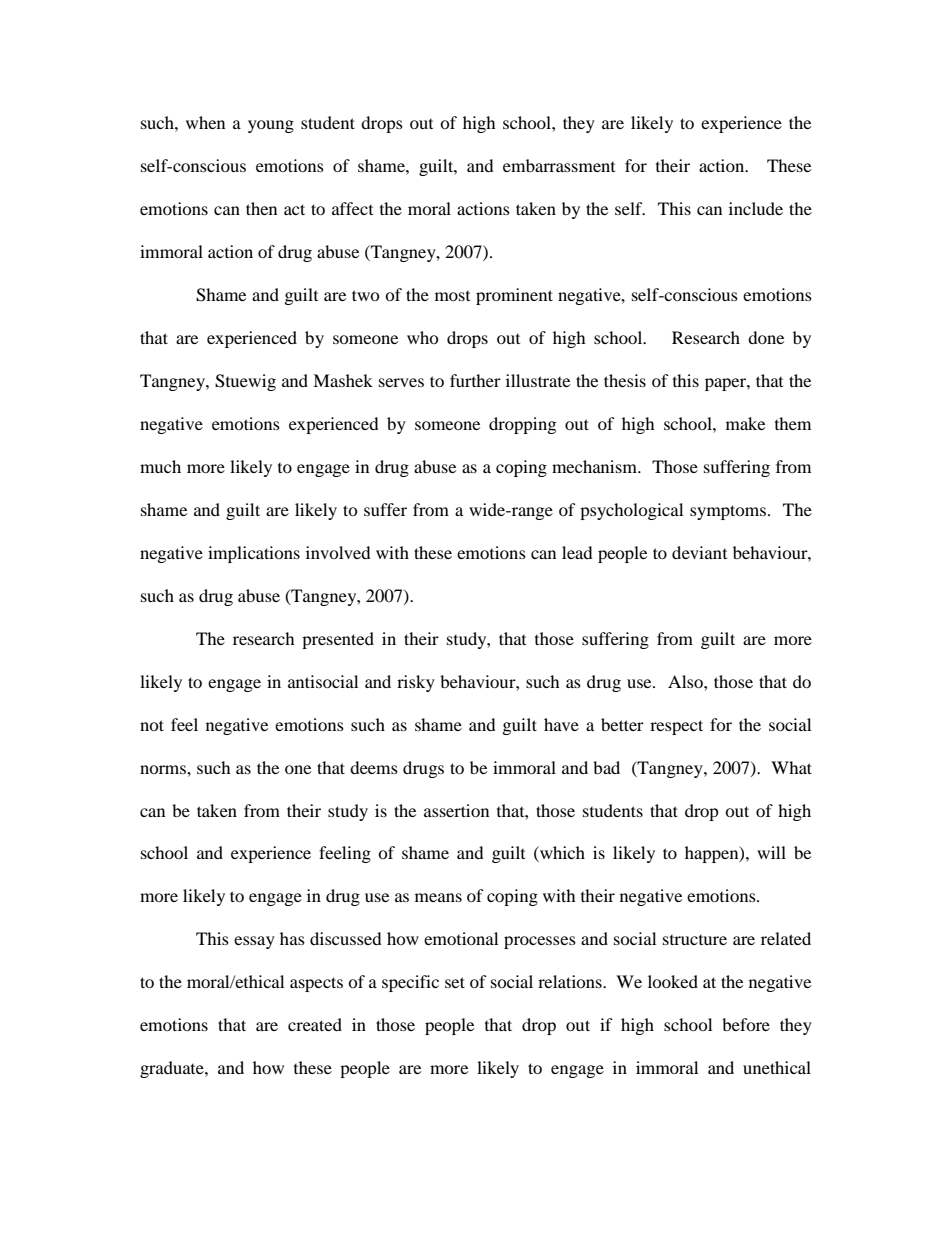 This document has height=1233, width=952. I want to click on norms, so click(164, 769).
